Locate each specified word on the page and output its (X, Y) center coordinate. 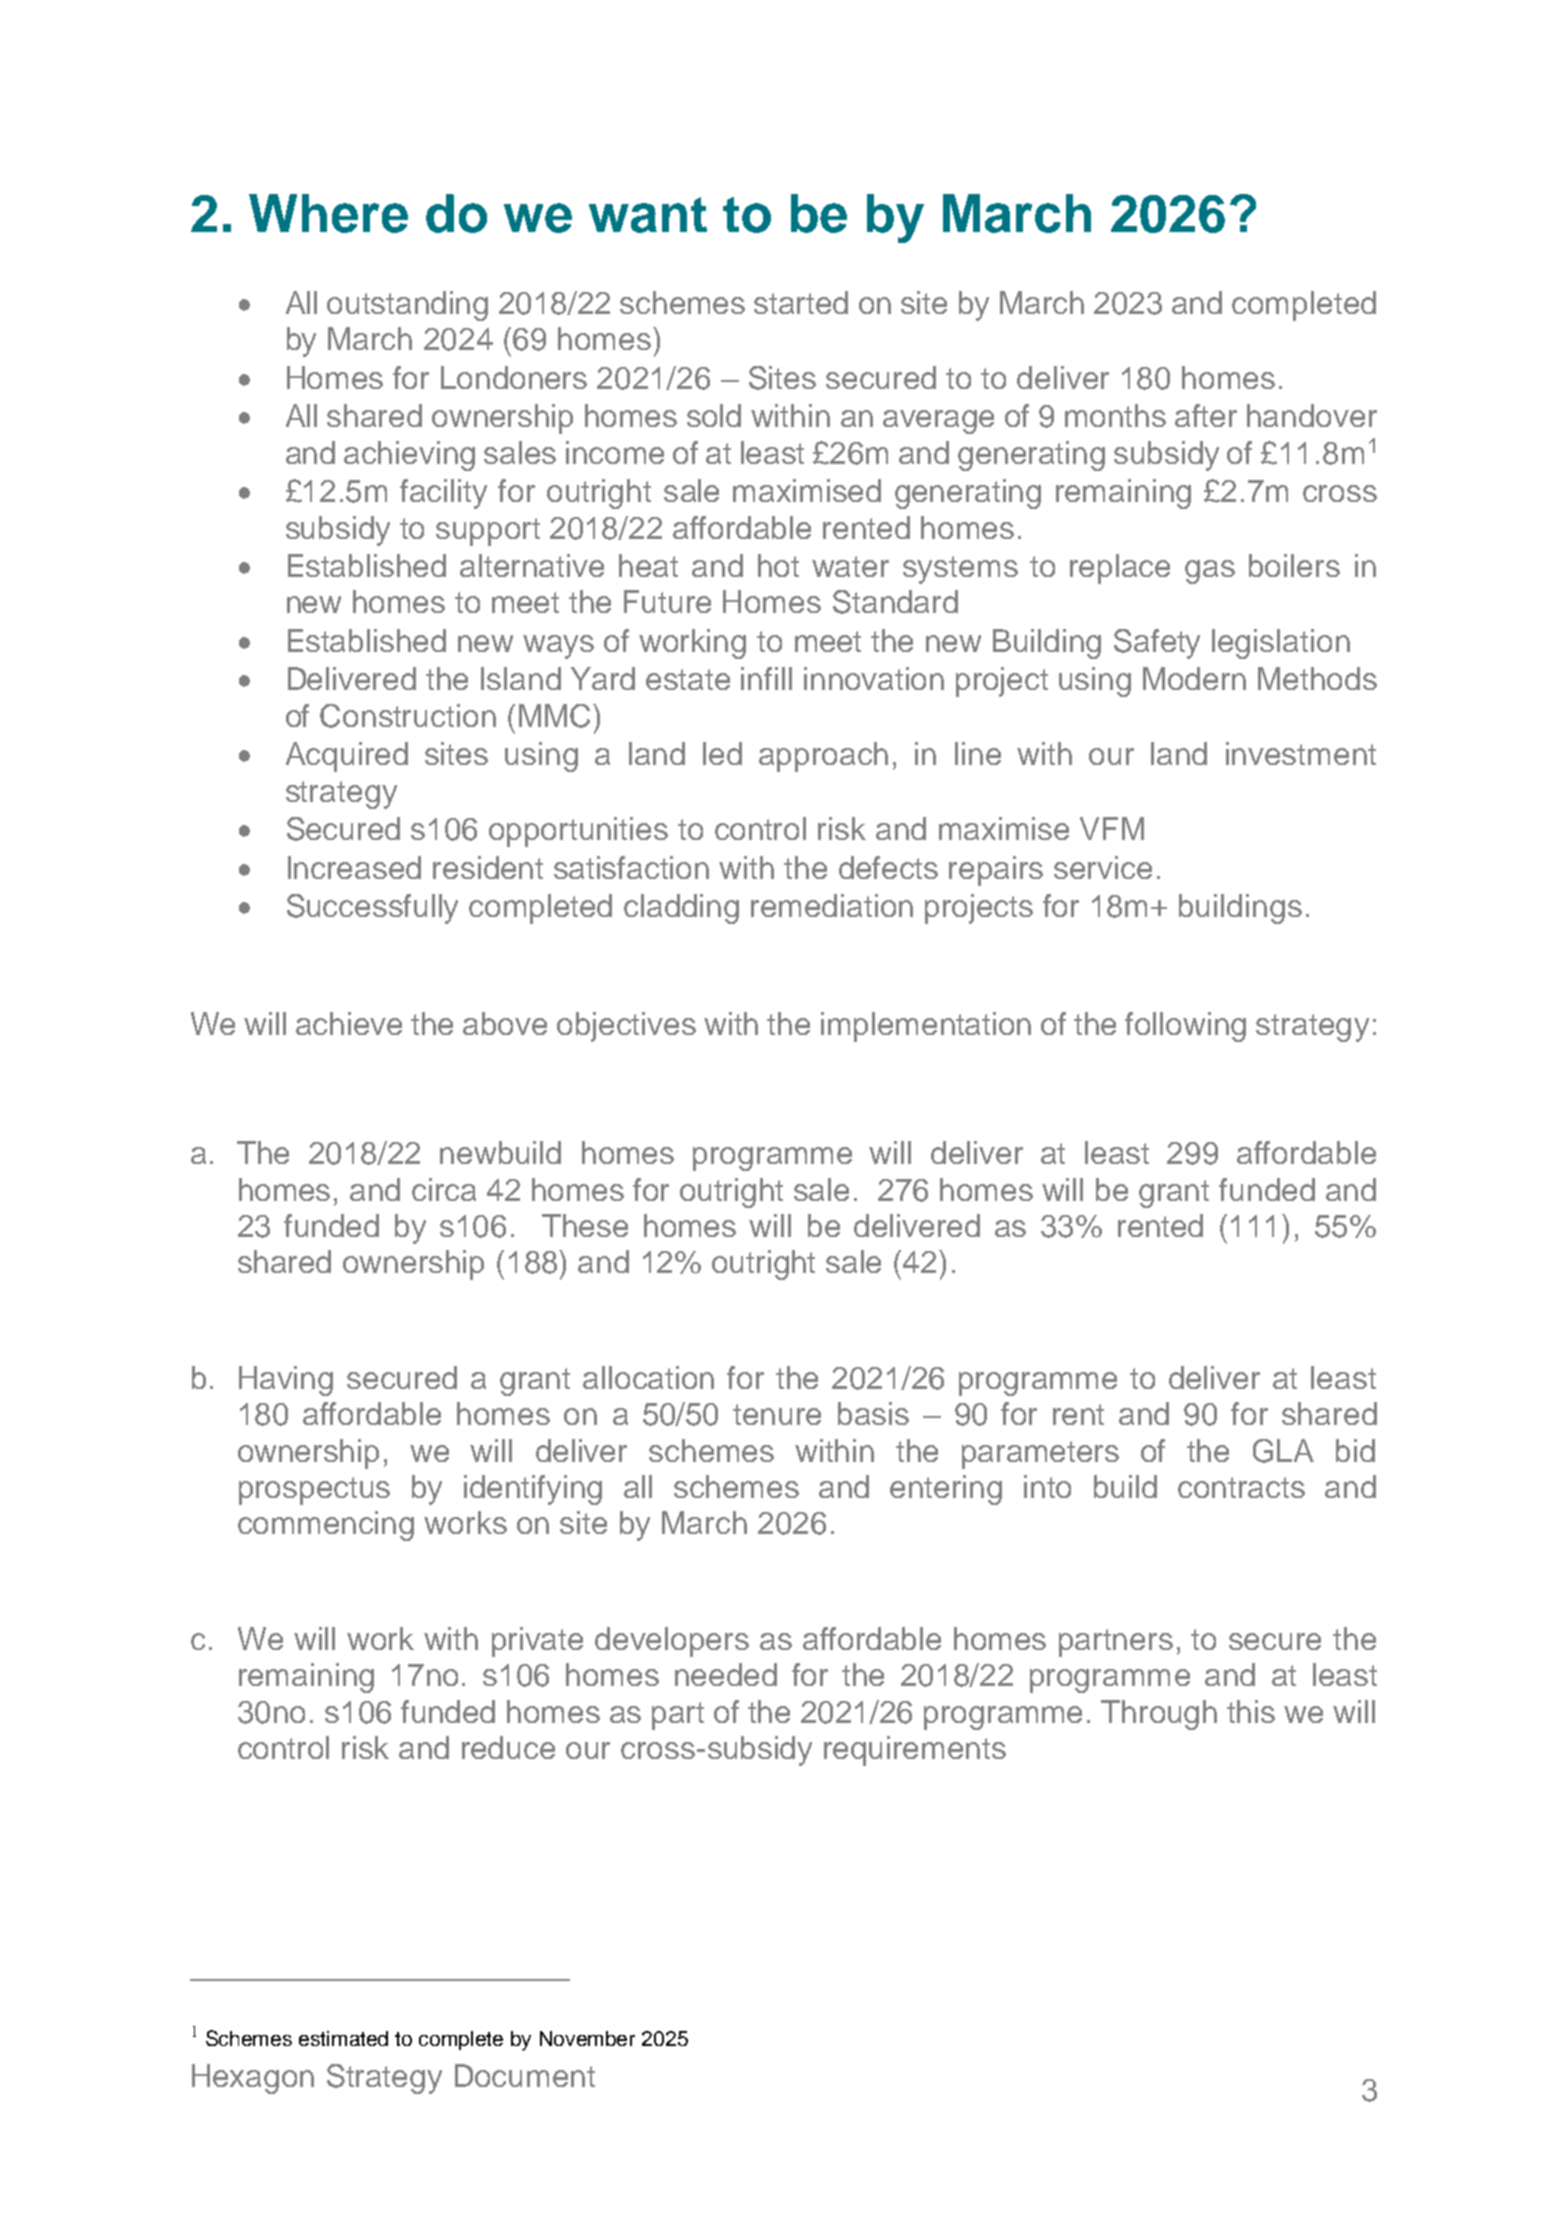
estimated (343, 2038)
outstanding (407, 306)
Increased (354, 867)
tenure (777, 1414)
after (1206, 415)
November (587, 2038)
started (801, 302)
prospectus (314, 1491)
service (1103, 867)
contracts (1241, 1487)
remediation (832, 905)
